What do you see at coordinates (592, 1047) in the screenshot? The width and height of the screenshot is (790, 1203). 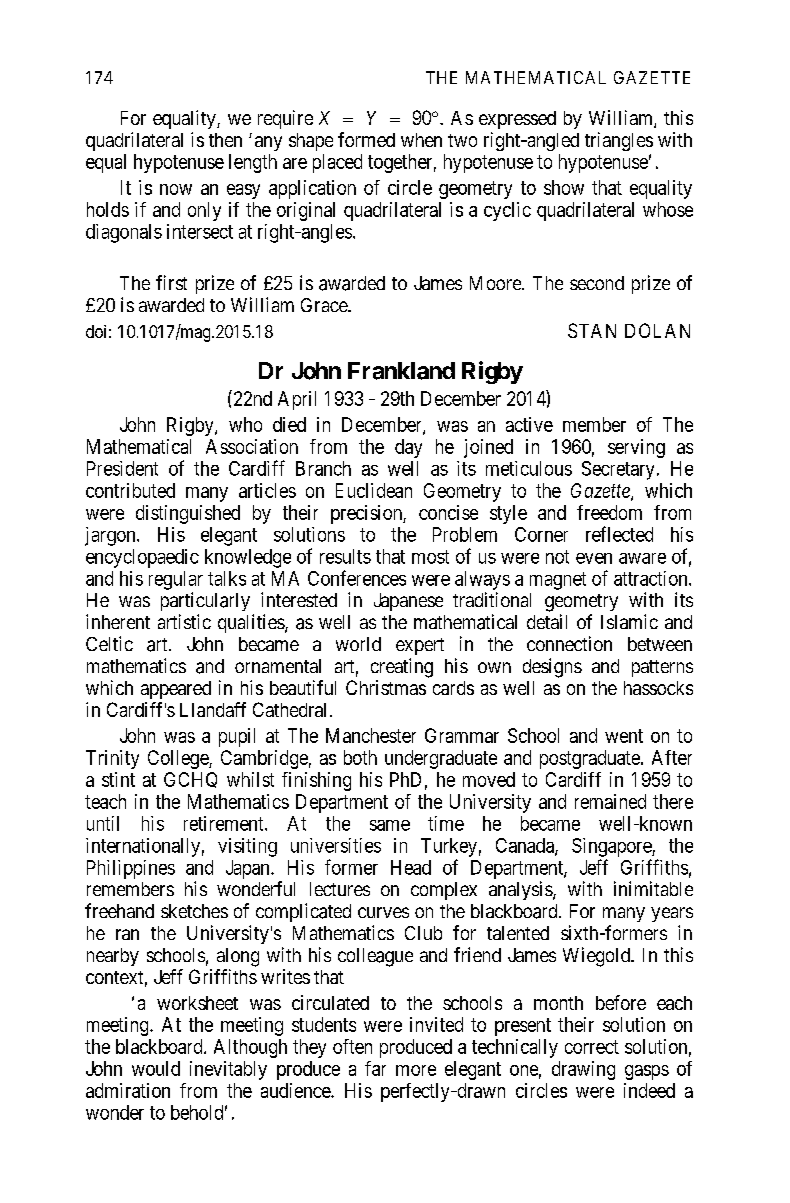 I see `correct` at bounding box center [592, 1047].
